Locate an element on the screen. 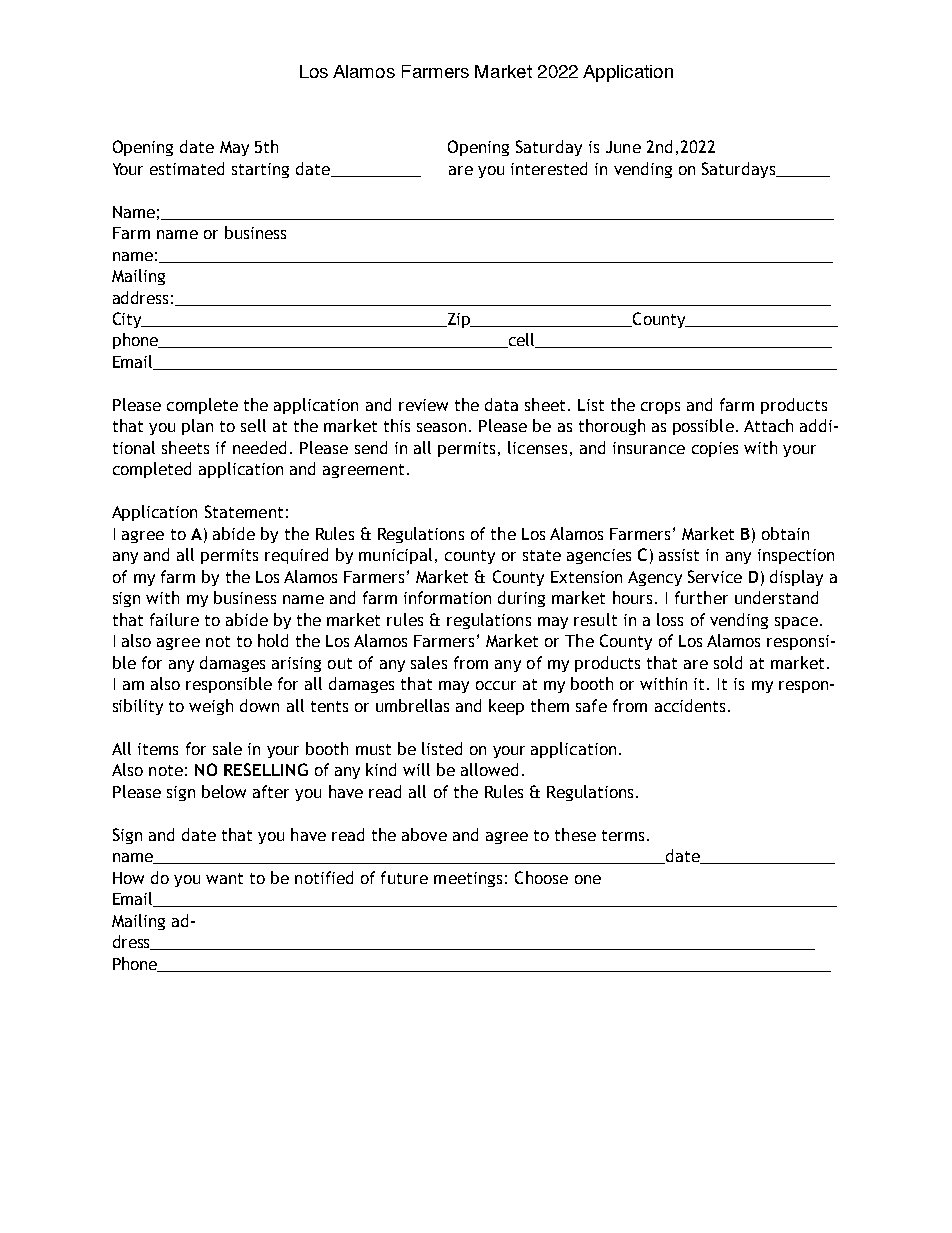 The width and height of the screenshot is (952, 1233). want is located at coordinates (224, 878).
